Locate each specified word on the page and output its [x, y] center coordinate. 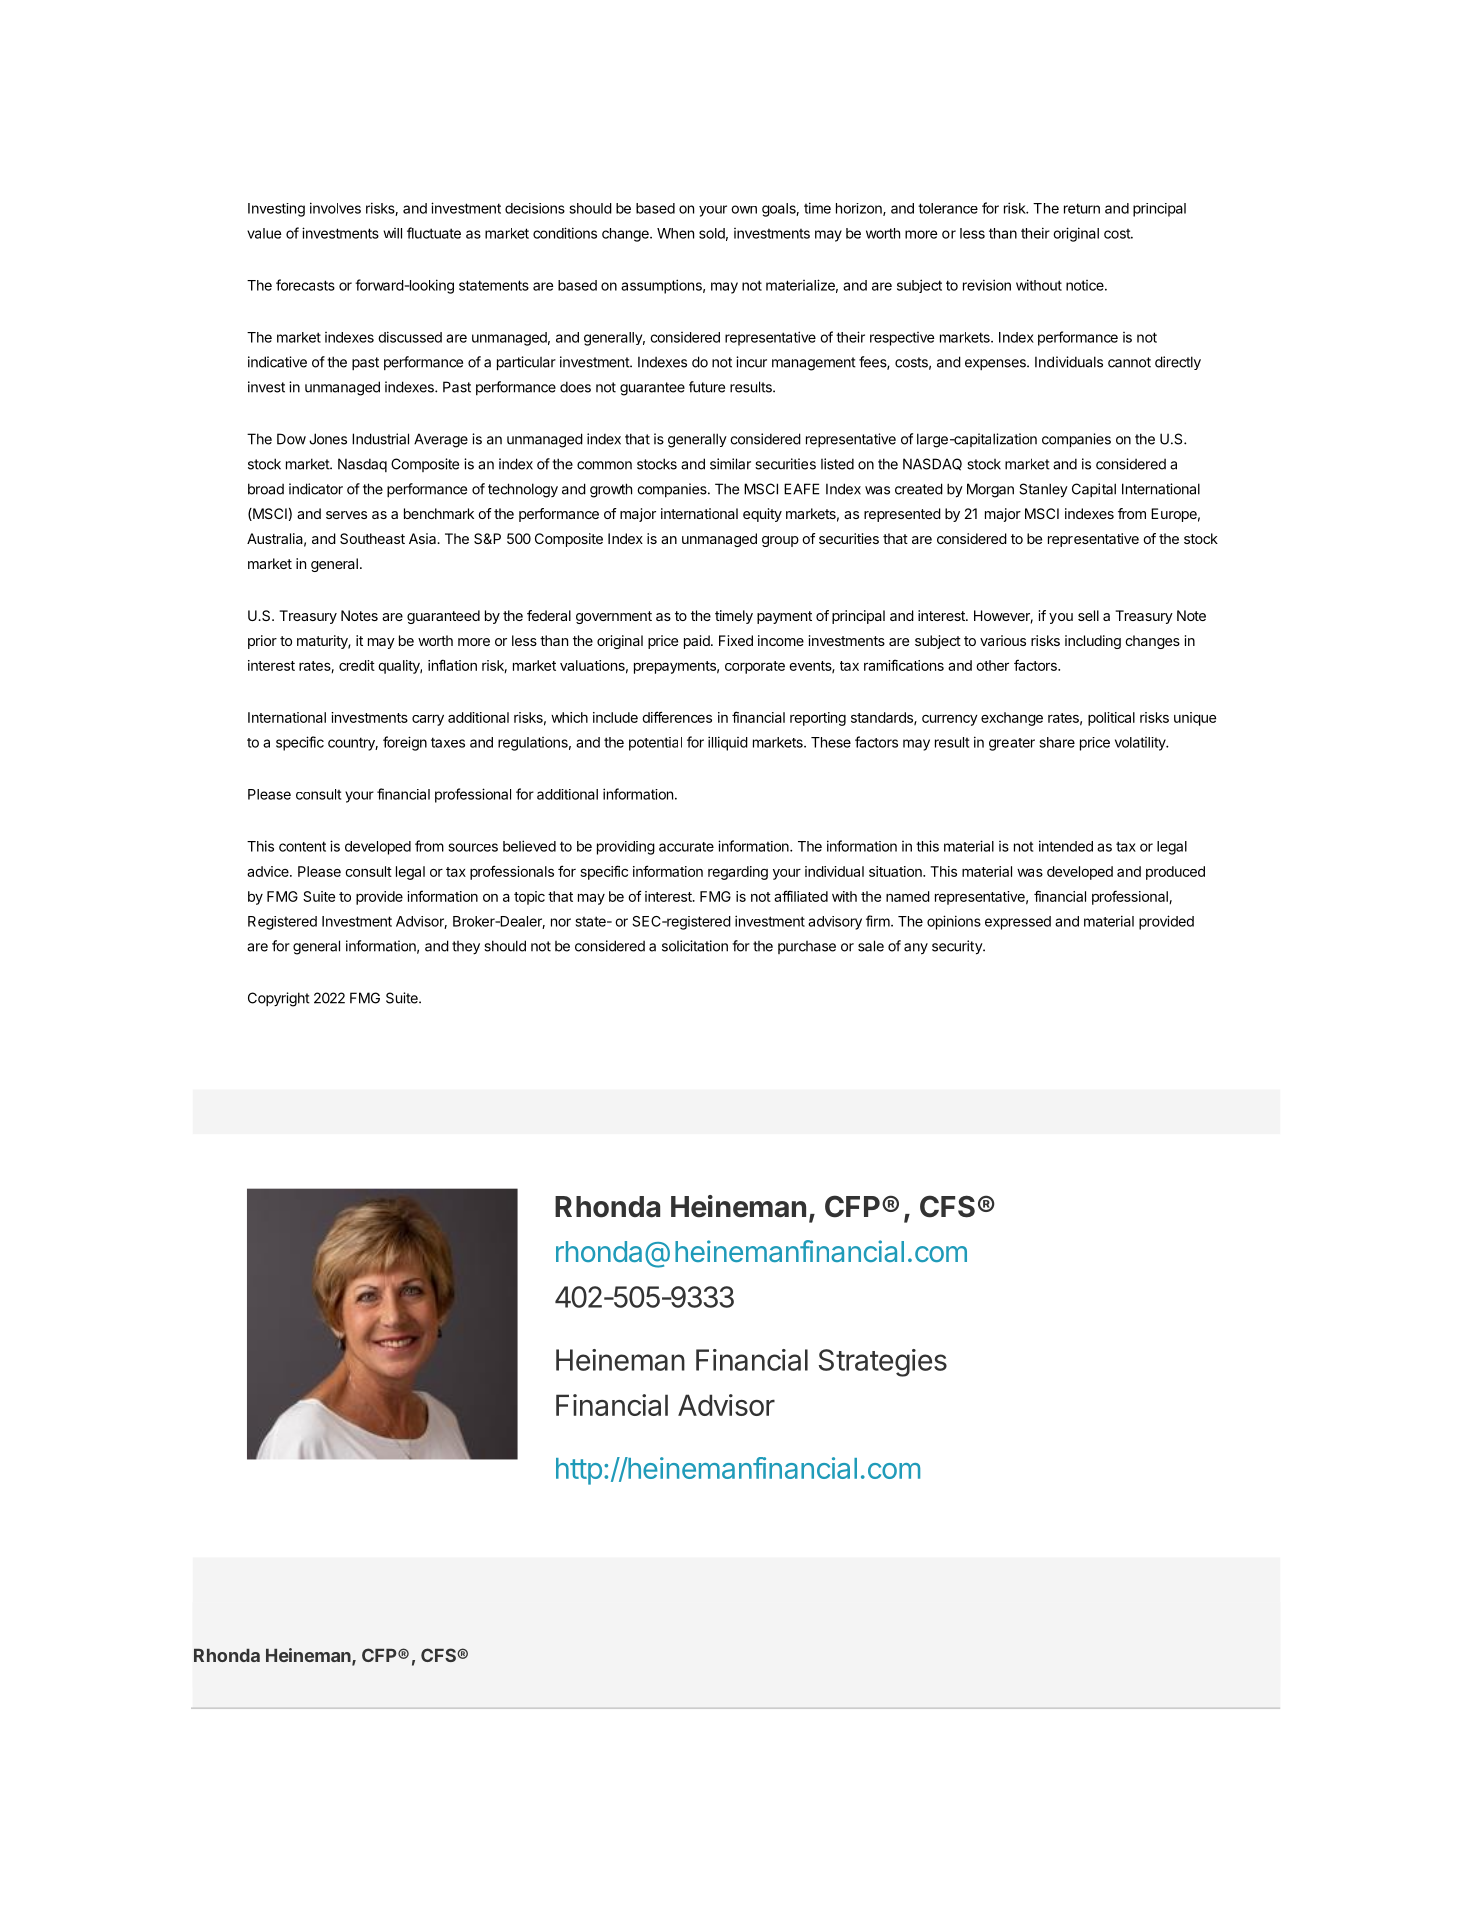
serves [346, 515]
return [1082, 208]
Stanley [1044, 490]
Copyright [279, 999]
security [958, 947]
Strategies [883, 1363]
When [675, 233]
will [392, 233]
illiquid [728, 743]
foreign [405, 743]
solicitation [695, 946]
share [1057, 742]
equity [762, 515]
